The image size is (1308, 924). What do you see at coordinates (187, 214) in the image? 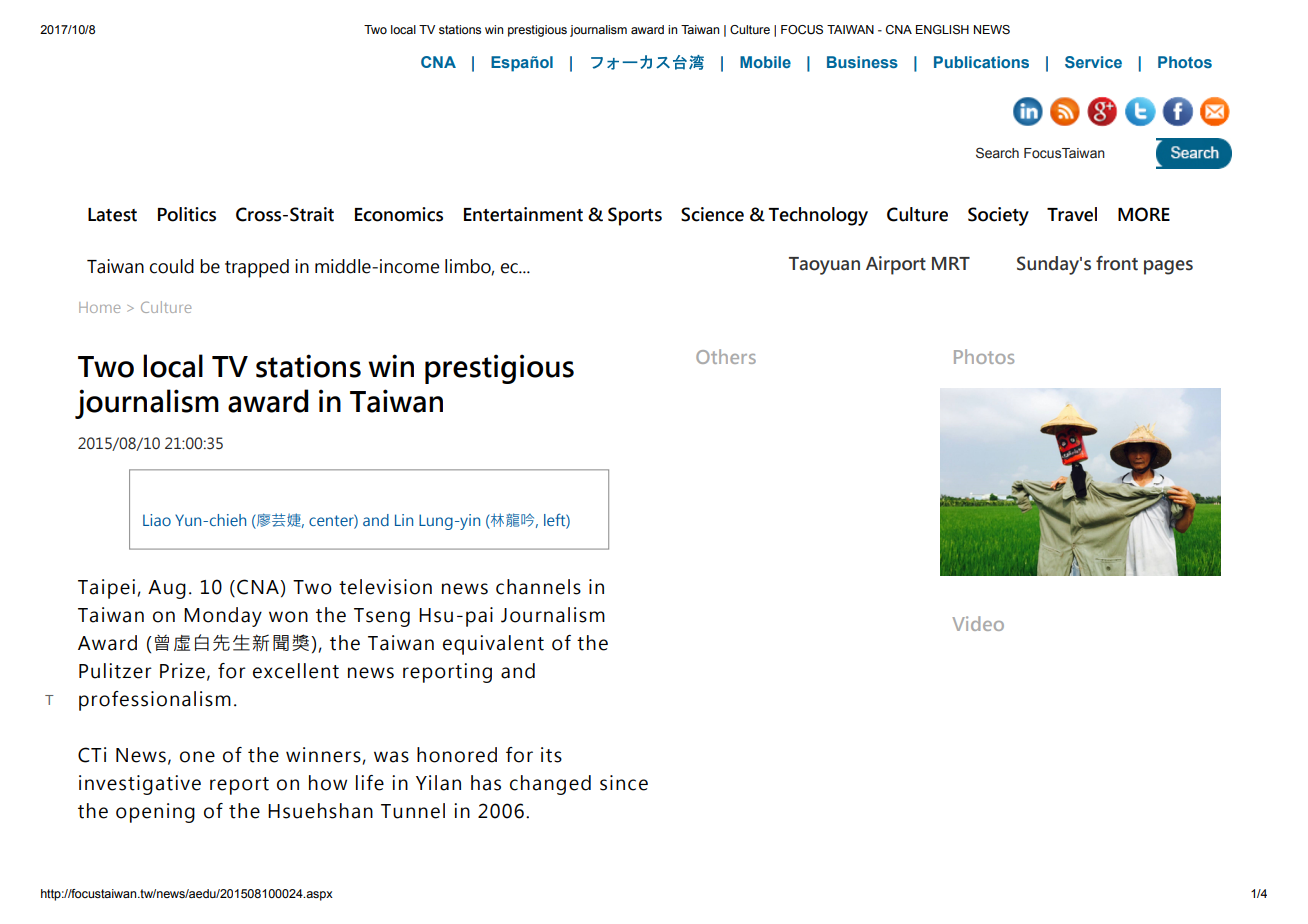
I see `Politics` at bounding box center [187, 214].
